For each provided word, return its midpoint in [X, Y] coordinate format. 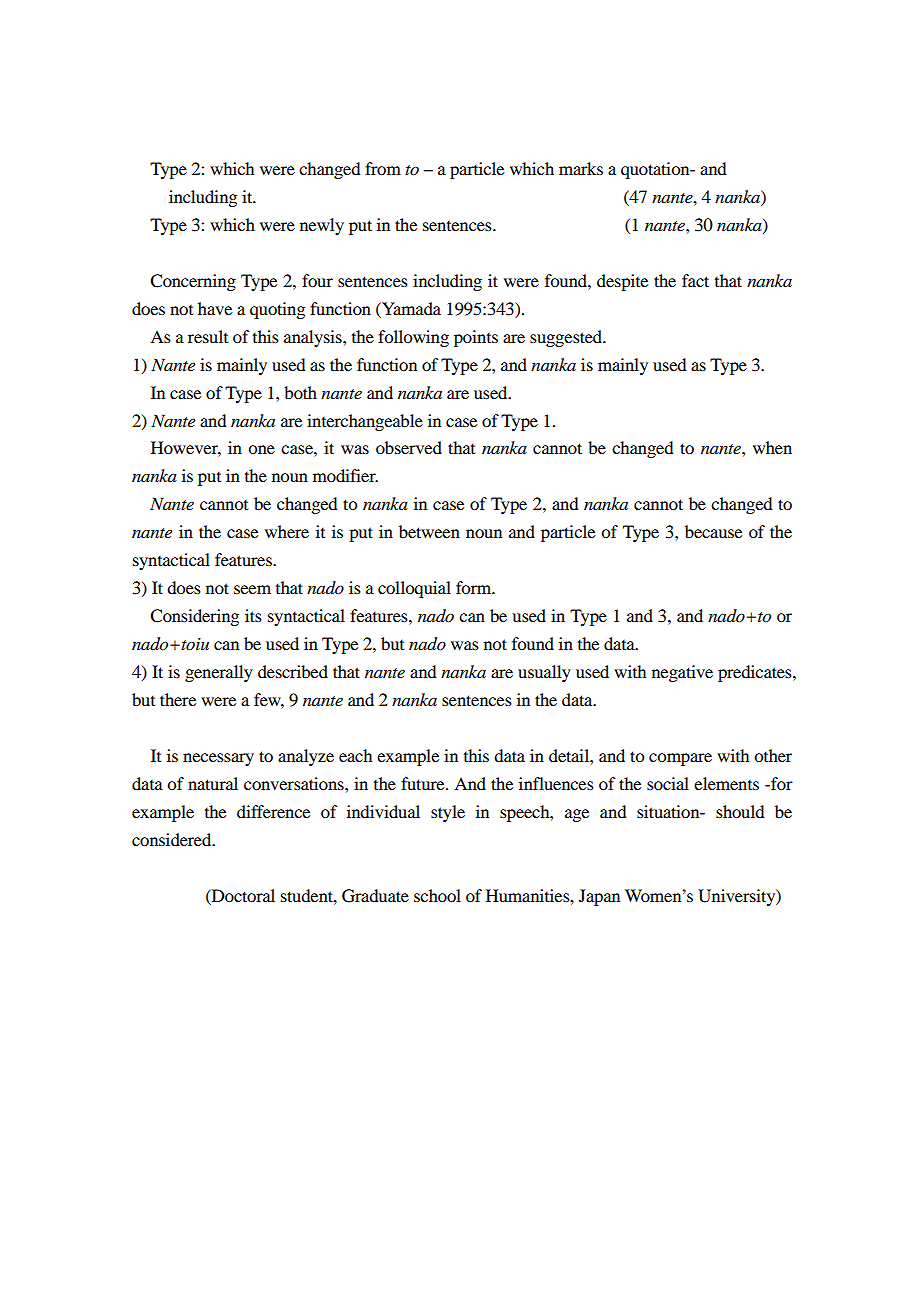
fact [695, 280]
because [713, 531]
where [287, 531]
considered [173, 839]
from [383, 168]
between [429, 531]
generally [219, 673]
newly [322, 226]
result [208, 336]
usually [544, 673]
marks [581, 168]
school [437, 895]
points [476, 338]
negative [682, 673]
